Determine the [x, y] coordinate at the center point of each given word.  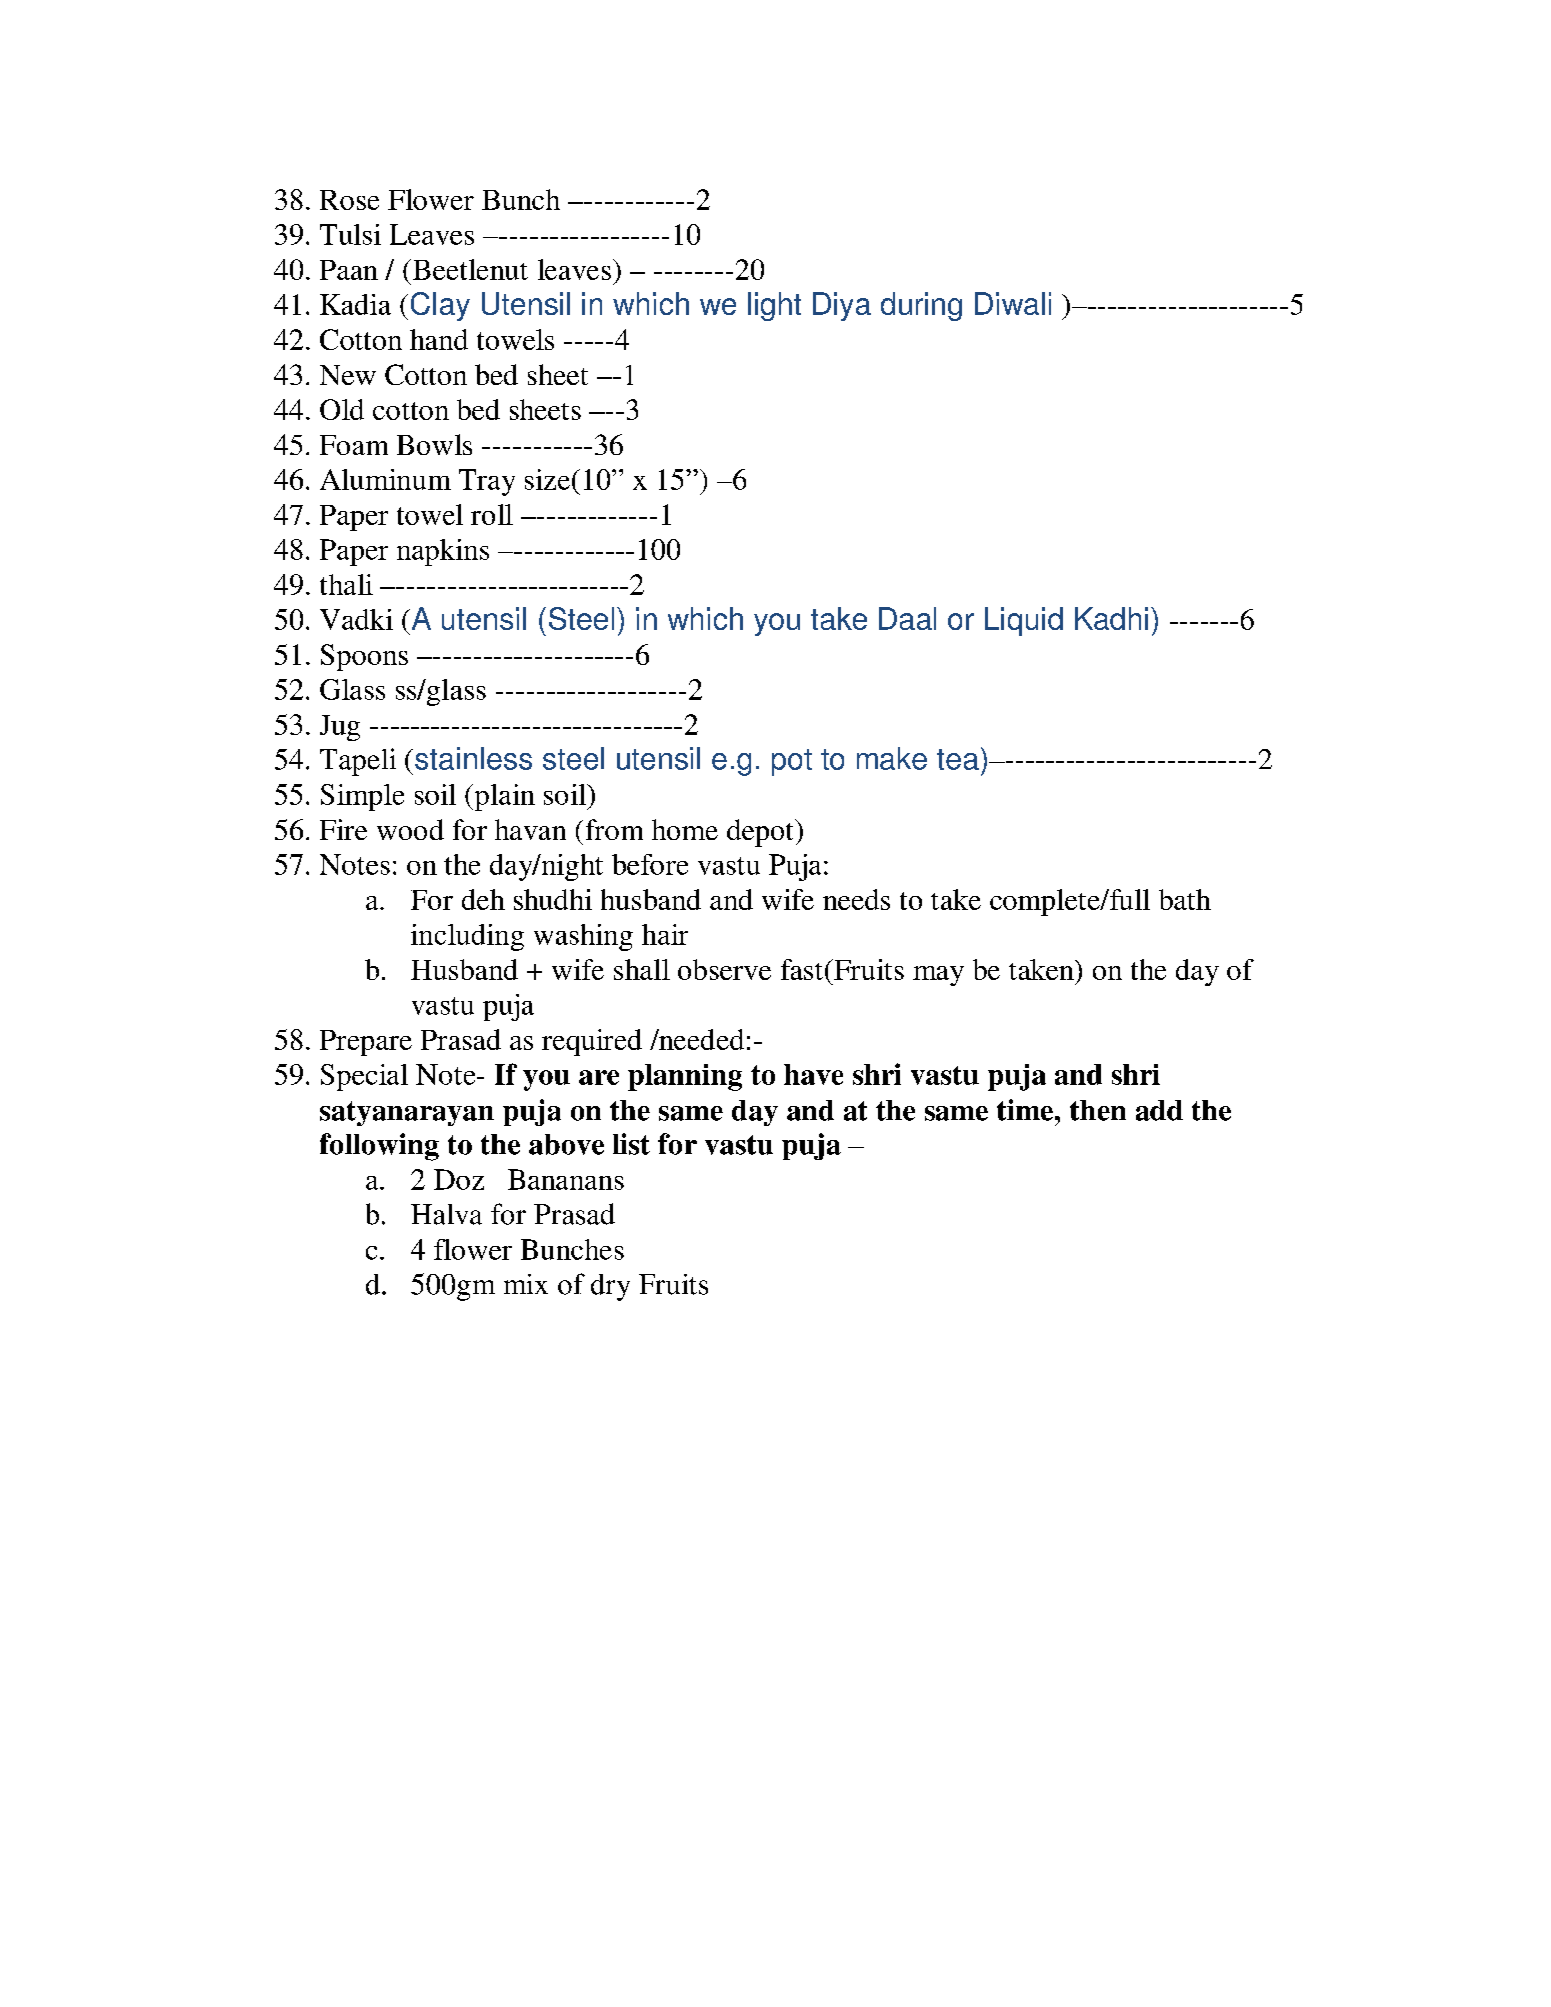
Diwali [1013, 303]
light [774, 306]
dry [610, 1287]
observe [724, 969]
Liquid [1024, 621]
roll [492, 514]
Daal [907, 618]
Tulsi [350, 234]
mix [526, 1284]
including [467, 937]
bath [1185, 899]
